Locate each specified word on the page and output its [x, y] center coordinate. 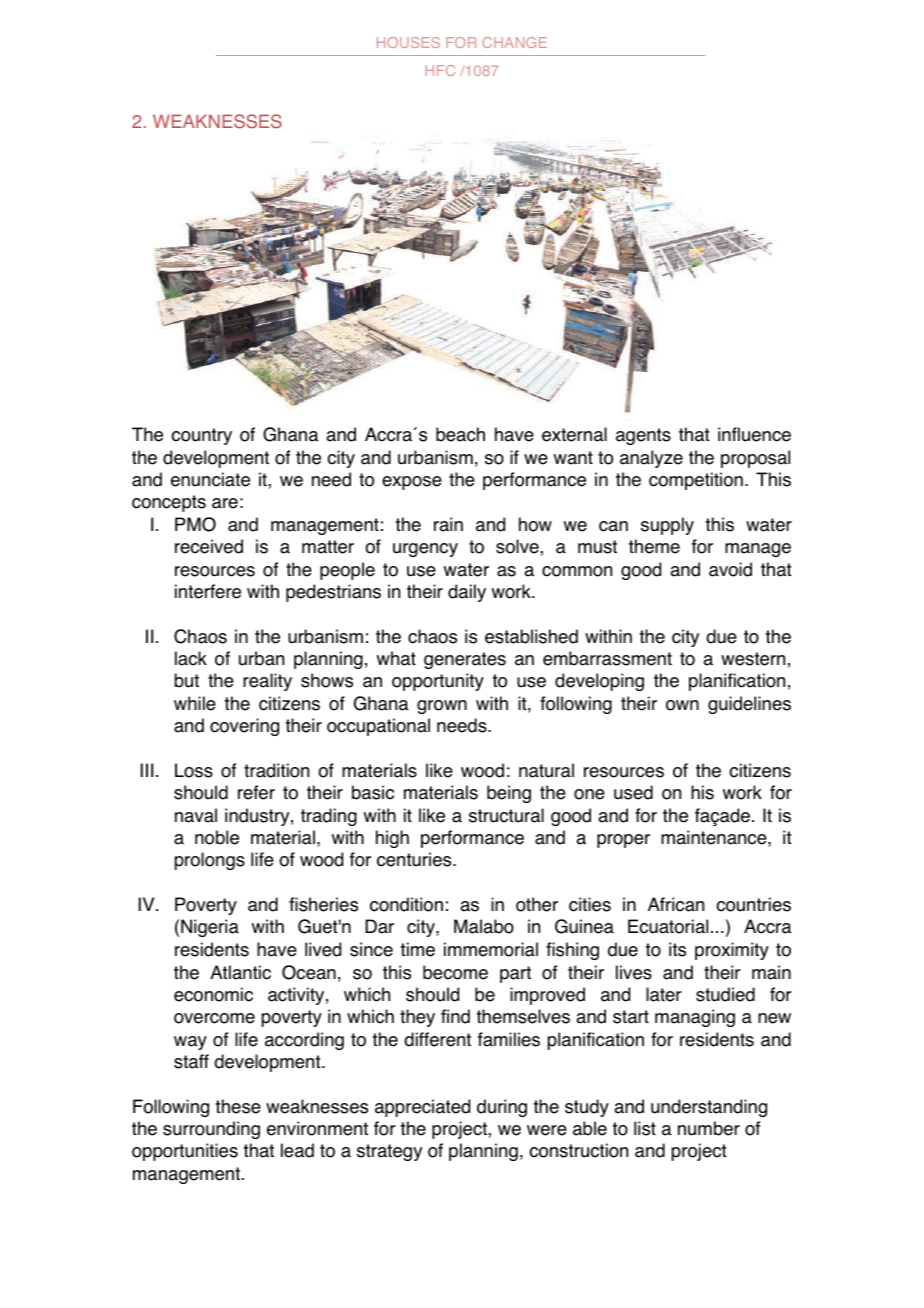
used [633, 792]
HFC [440, 70]
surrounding [211, 1130]
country [201, 436]
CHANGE [515, 42]
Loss [194, 770]
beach [460, 434]
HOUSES [408, 42]
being [509, 794]
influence [754, 434]
